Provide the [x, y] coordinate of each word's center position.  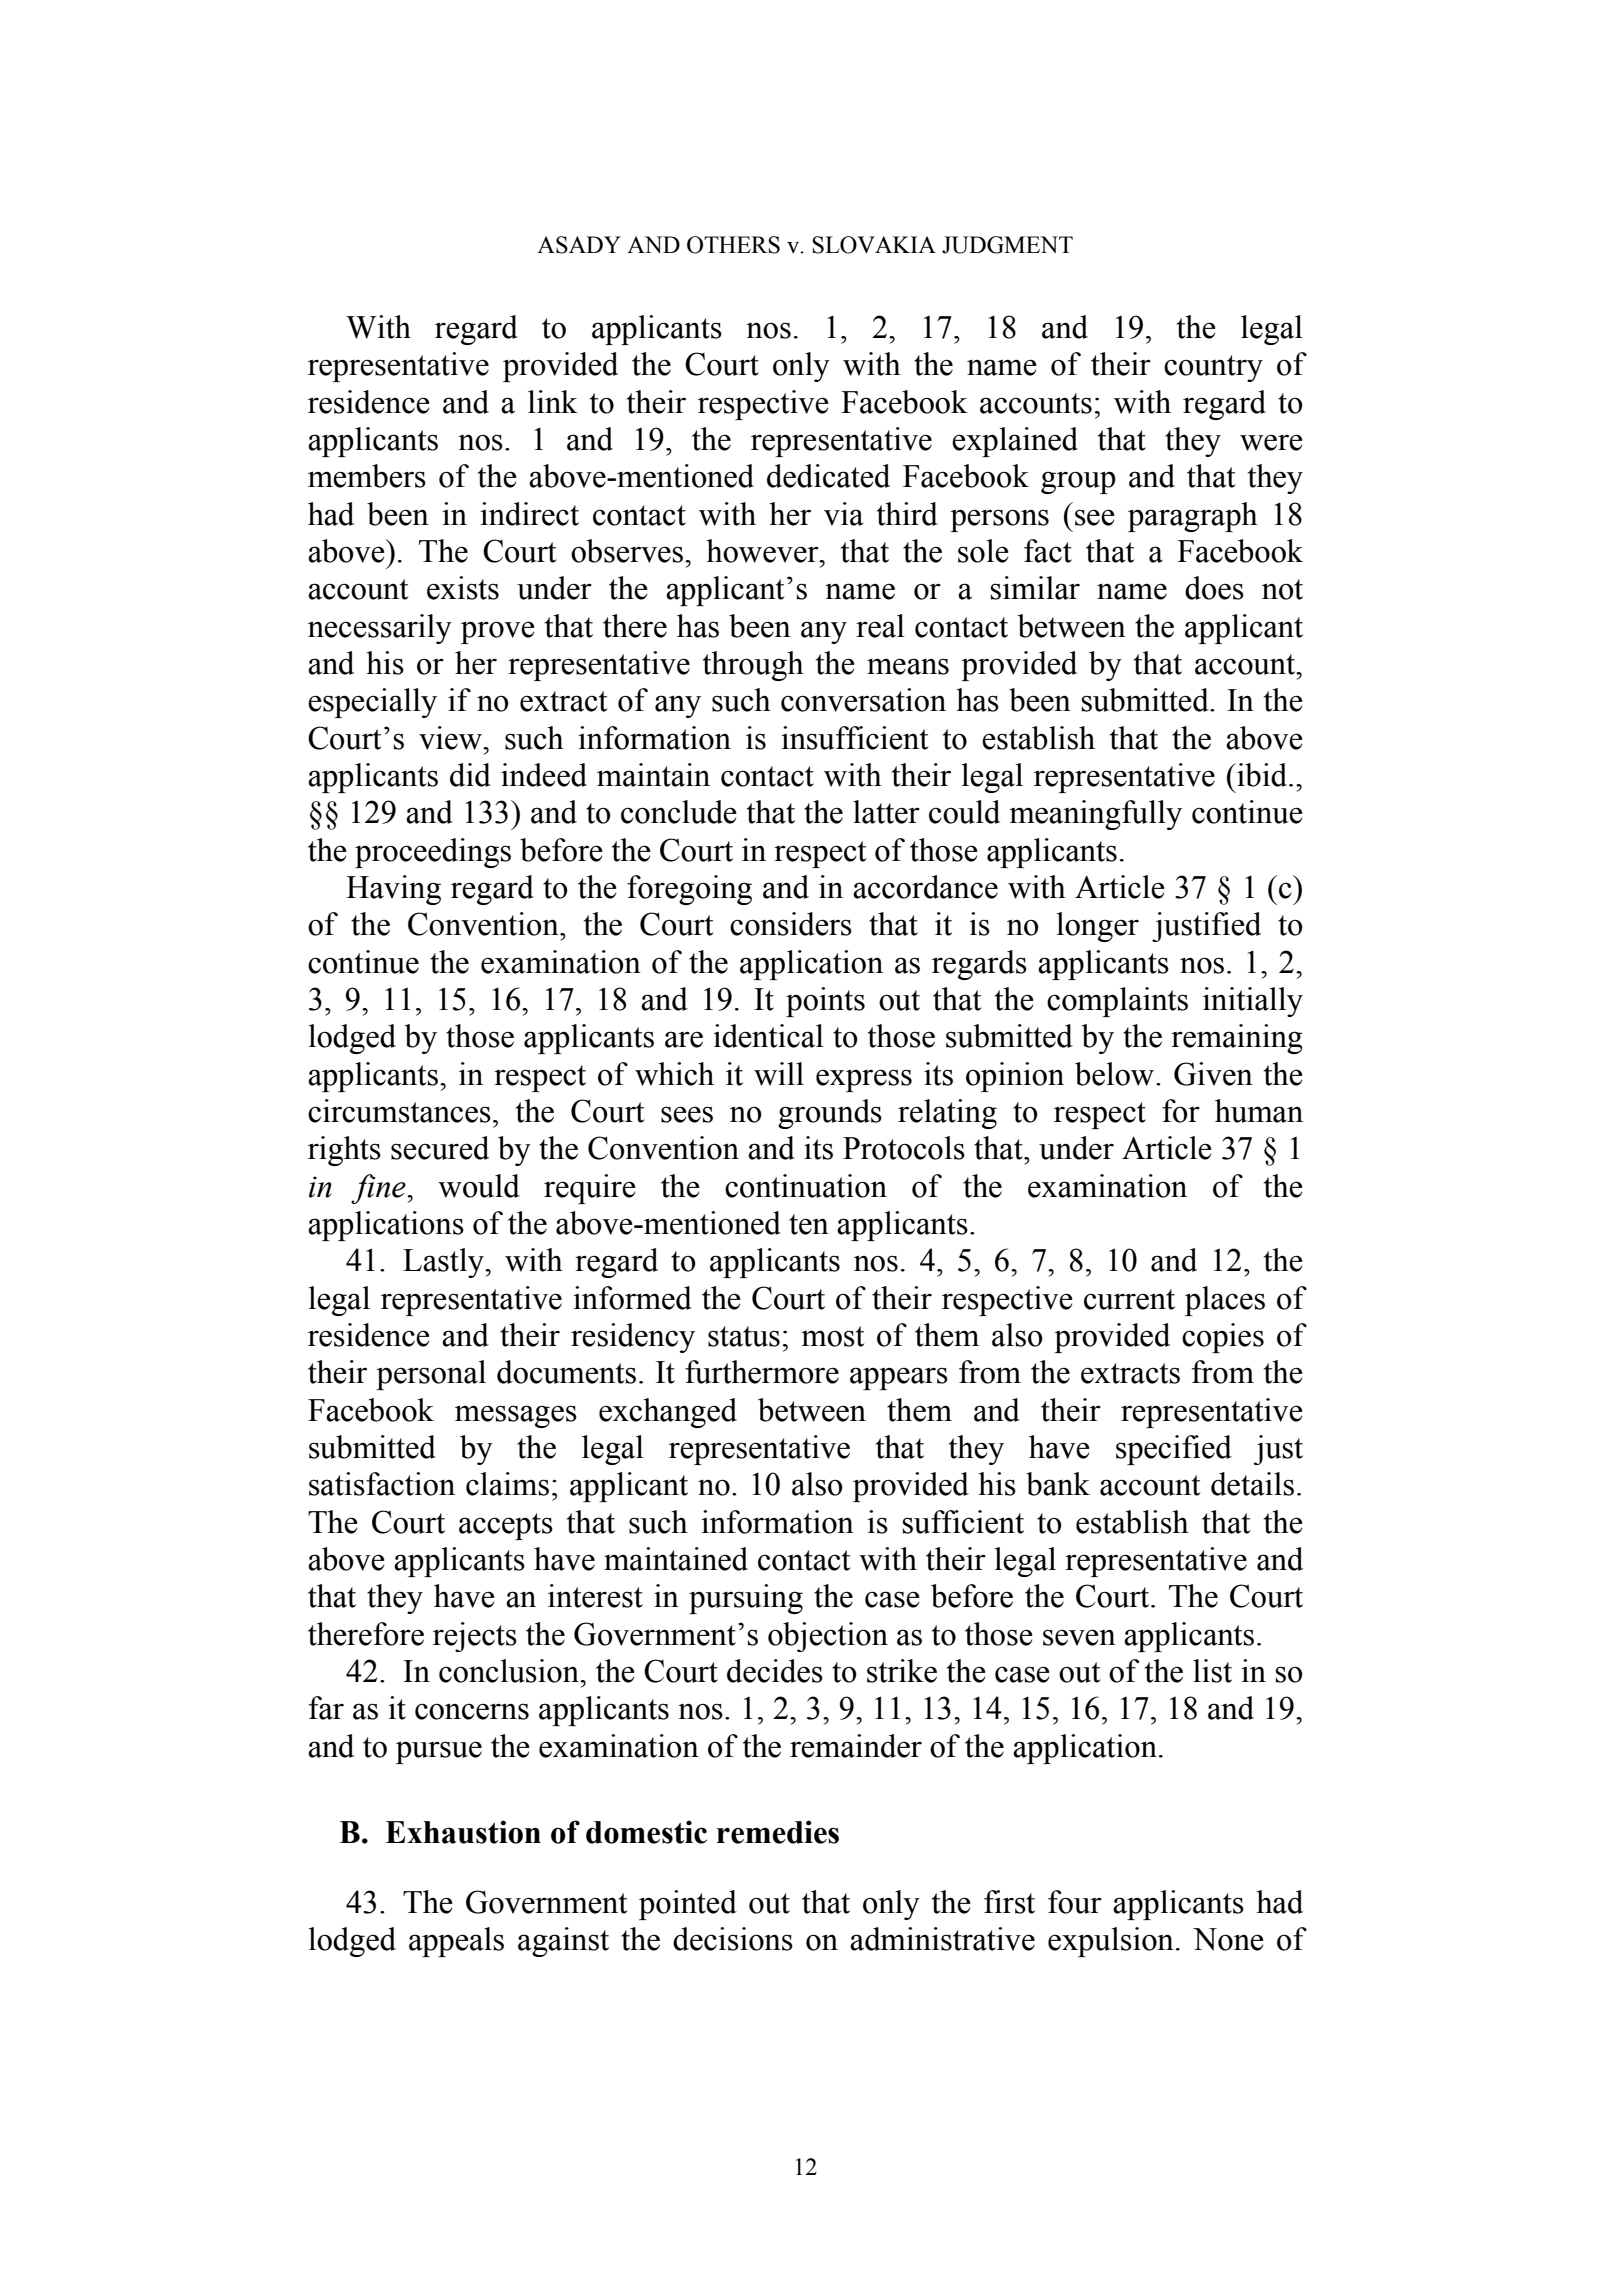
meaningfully [1095, 815]
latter [886, 812]
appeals [456, 1942]
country [1213, 368]
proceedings [433, 853]
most [832, 1336]
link [553, 401]
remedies [778, 1832]
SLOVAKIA [874, 245]
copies [1223, 1338]
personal [431, 1375]
